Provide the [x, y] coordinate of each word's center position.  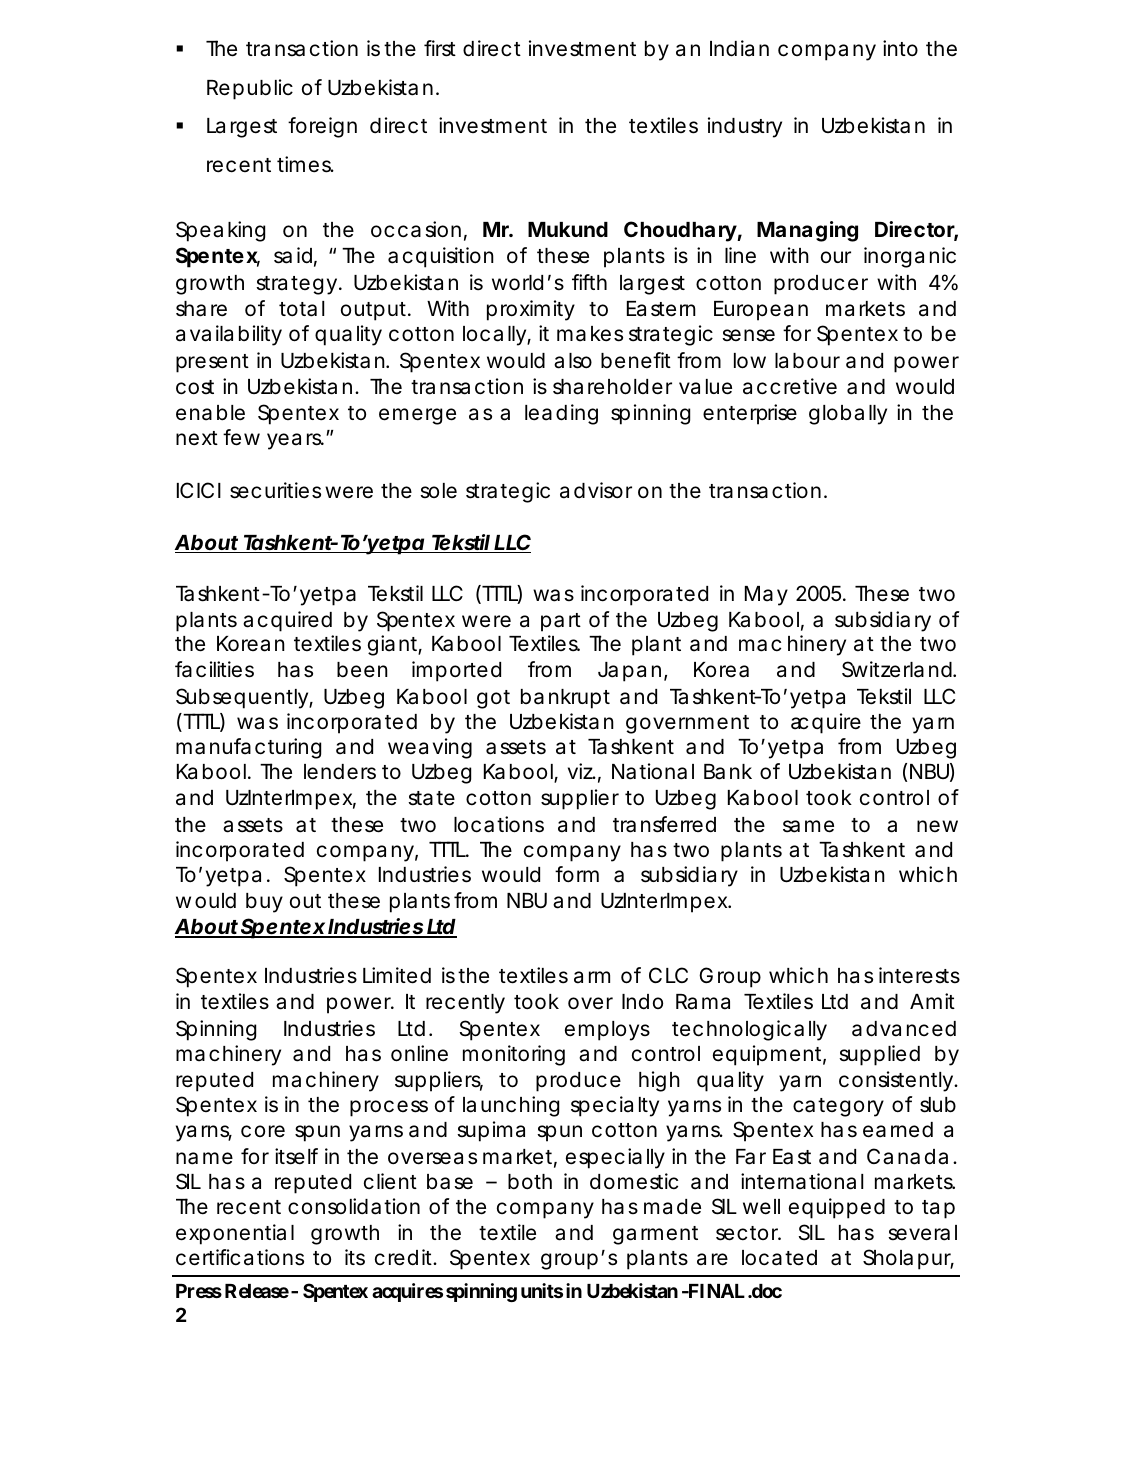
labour [807, 361]
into [900, 48]
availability [229, 335]
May [766, 596]
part [561, 622]
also [573, 361]
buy [264, 903]
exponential [235, 1234]
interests [919, 975]
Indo [642, 1002]
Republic [250, 89]
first [440, 48]
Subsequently [242, 698]
